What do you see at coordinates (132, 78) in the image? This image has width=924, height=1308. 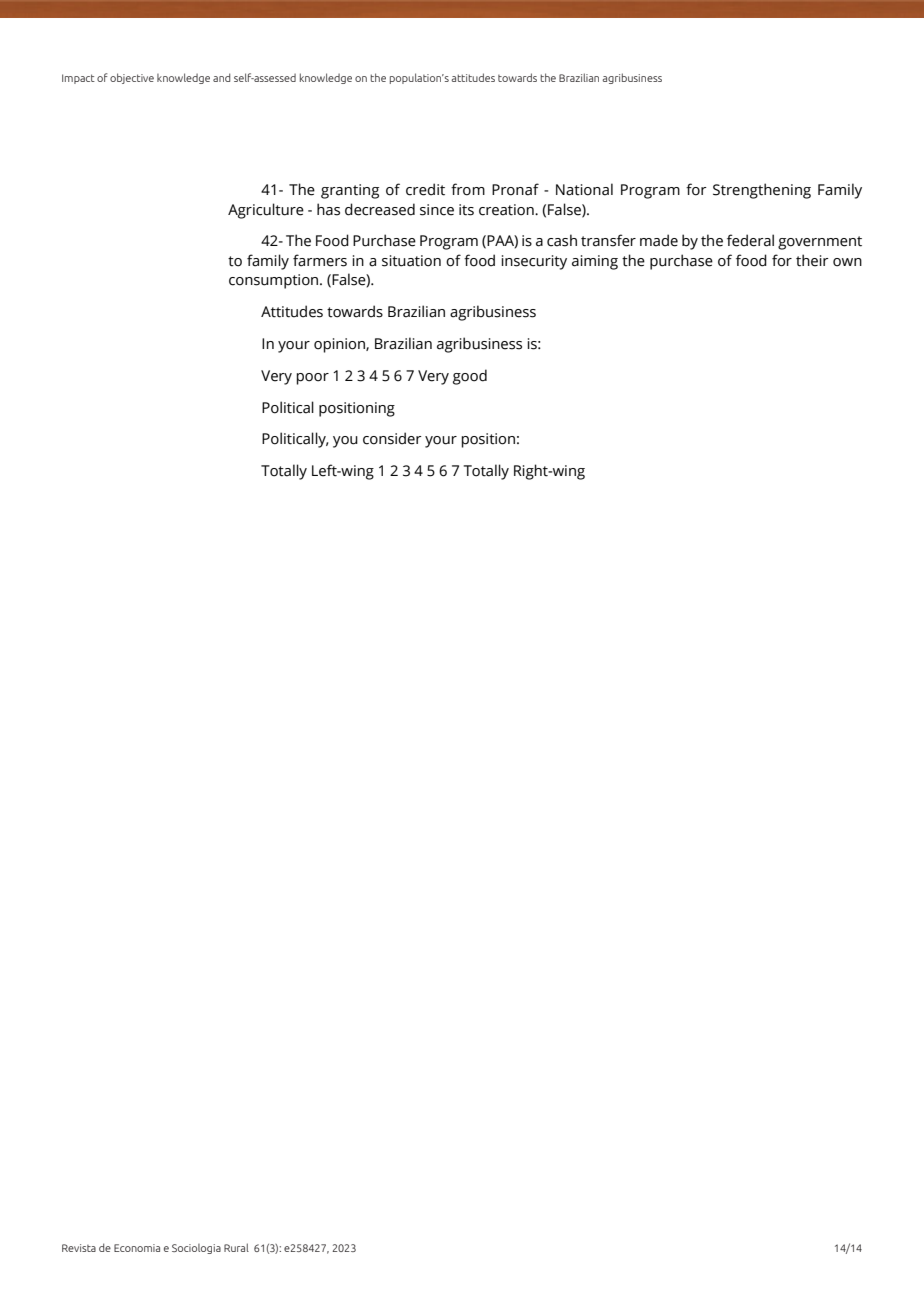 I see `objective` at bounding box center [132, 78].
